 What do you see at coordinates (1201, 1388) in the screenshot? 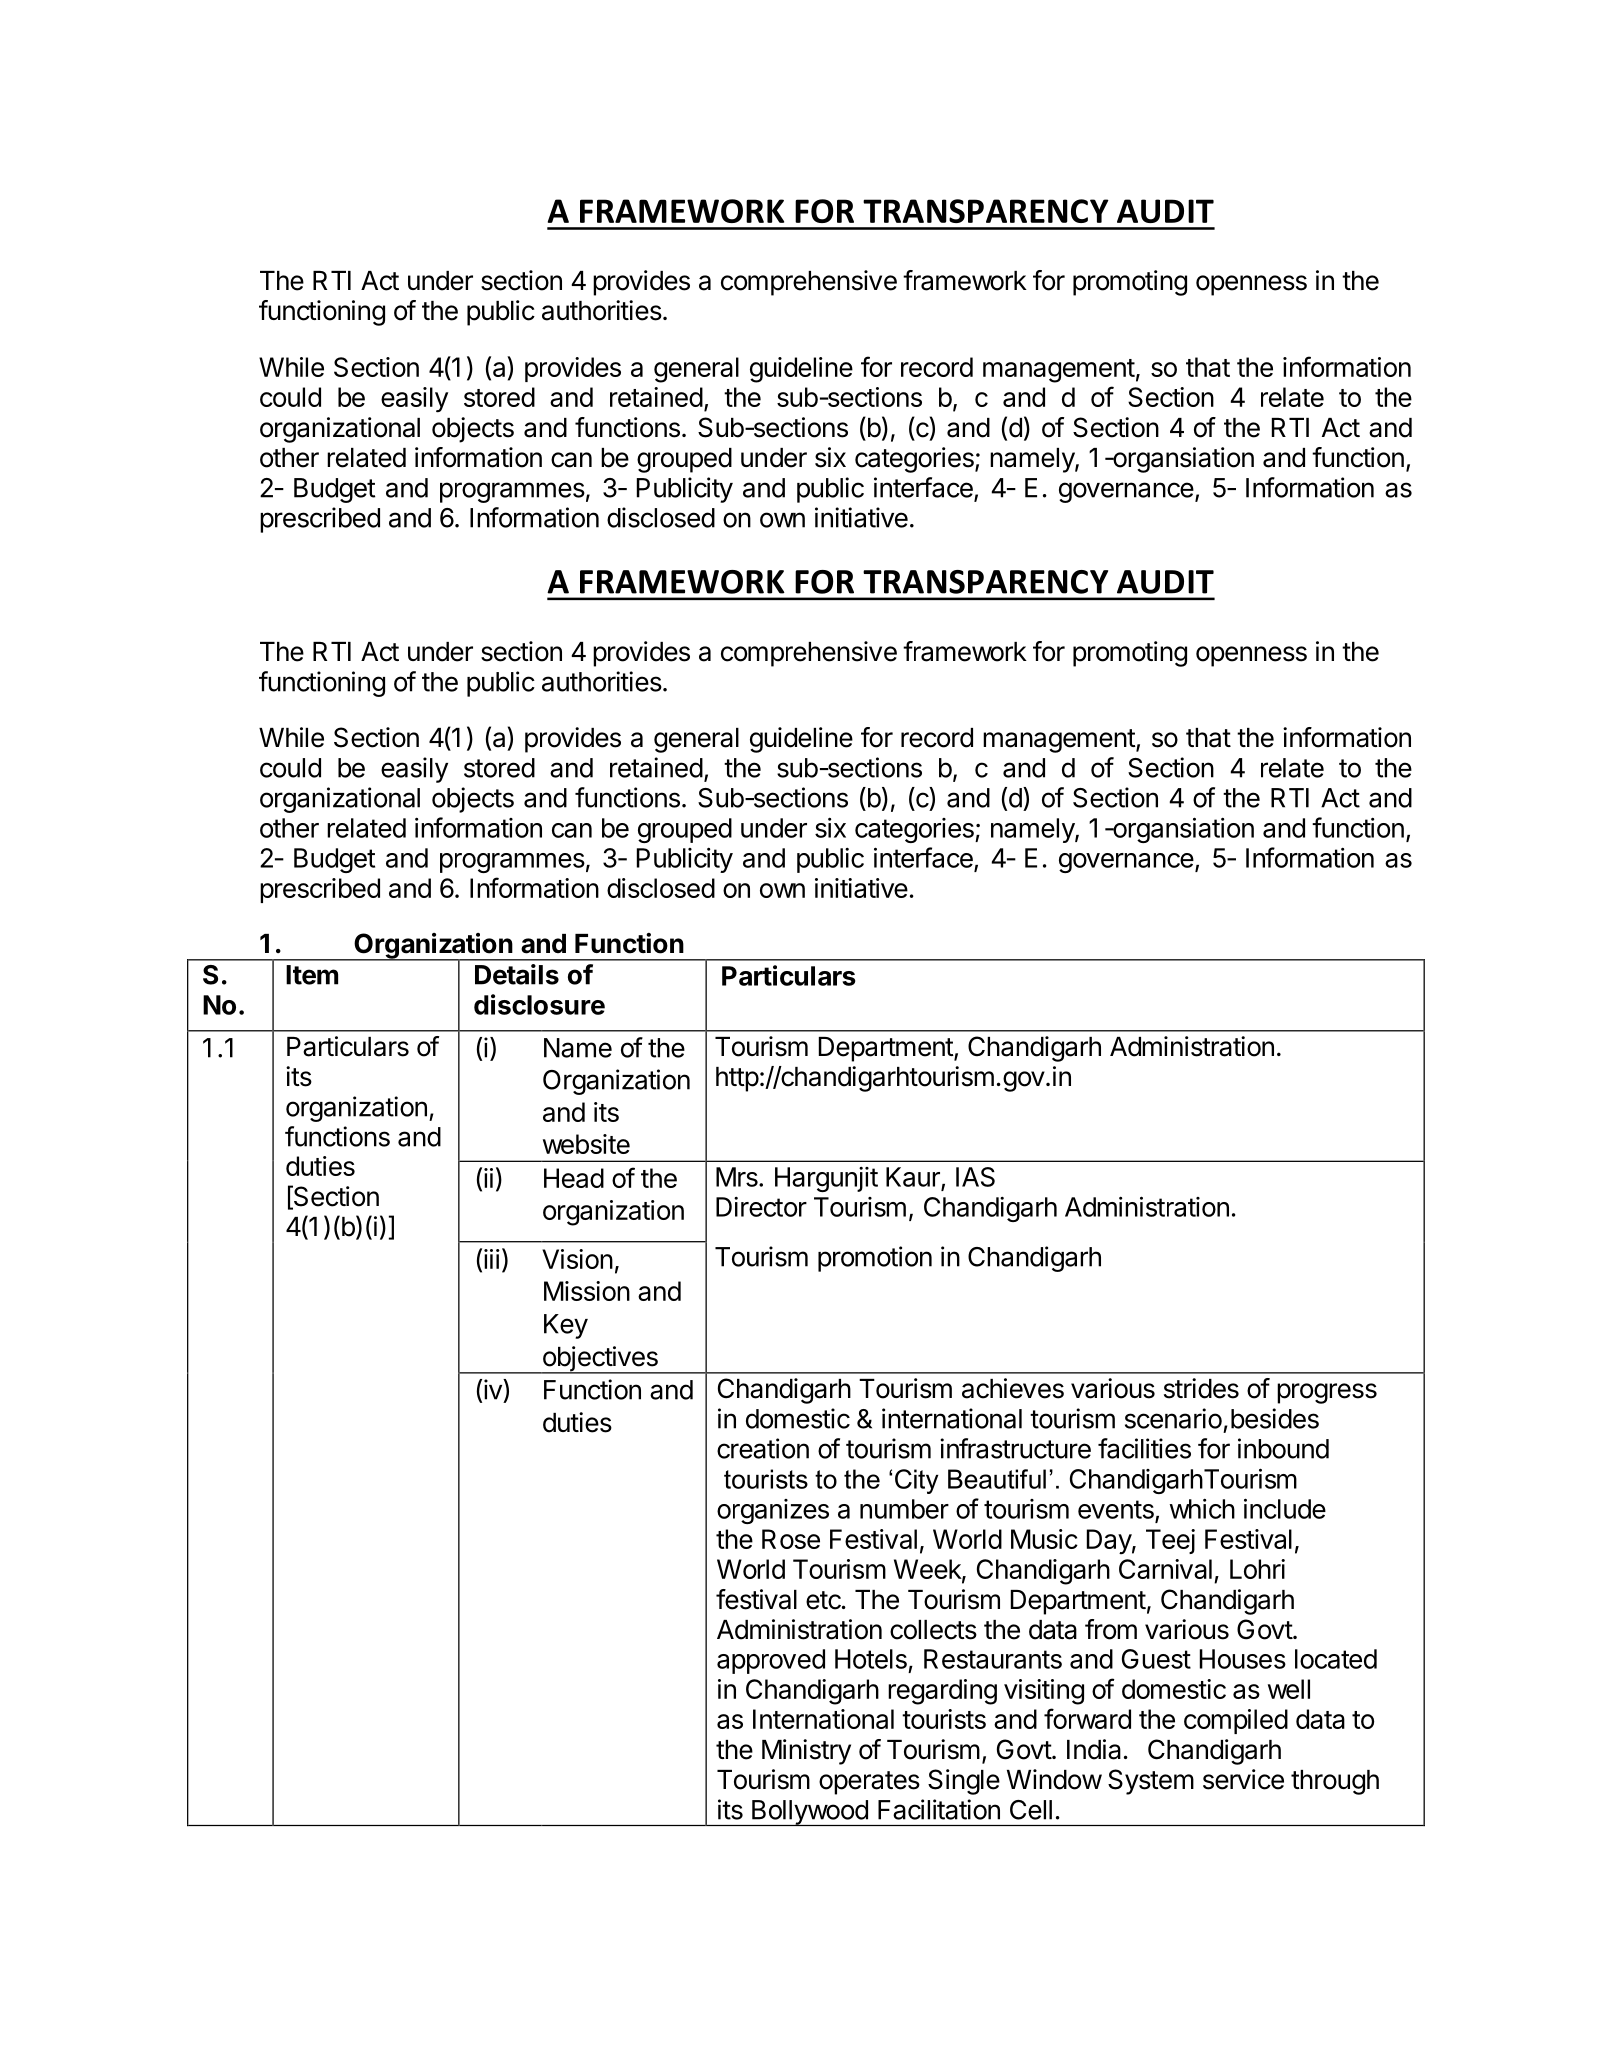
I see `strides` at bounding box center [1201, 1388].
